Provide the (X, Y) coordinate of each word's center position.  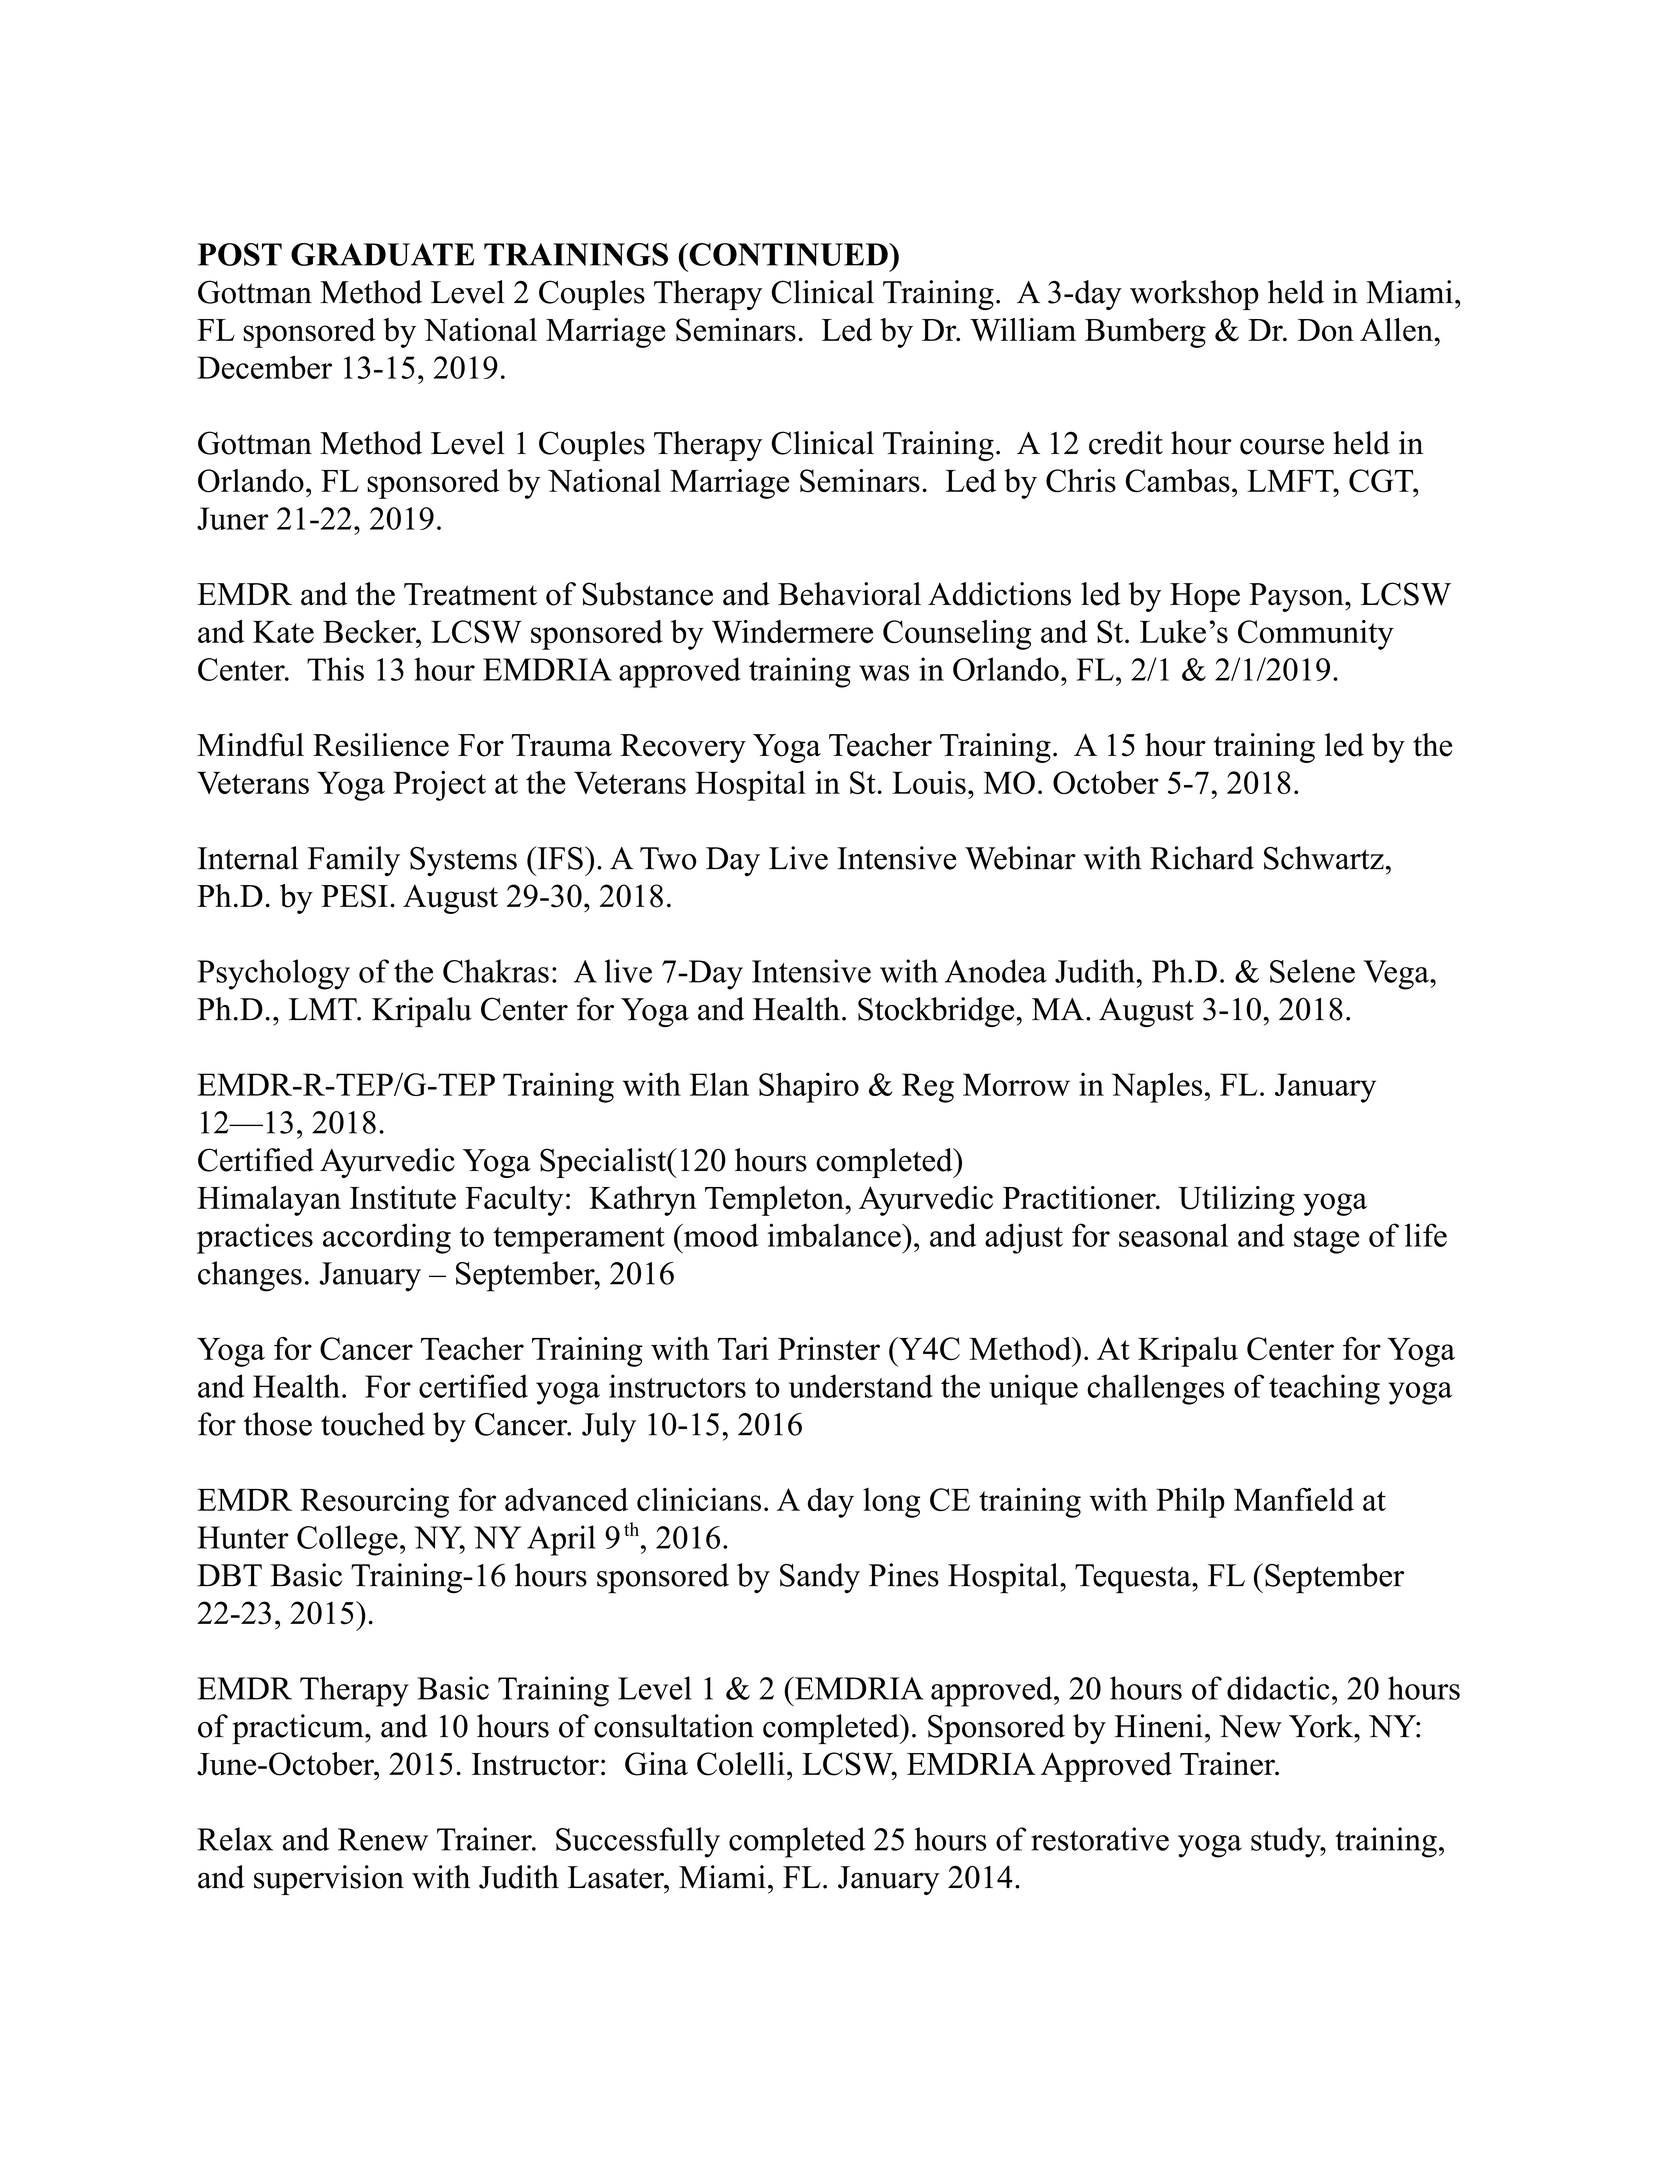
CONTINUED (788, 254)
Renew (383, 1839)
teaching (1324, 1389)
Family (354, 861)
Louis (929, 782)
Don (1326, 330)
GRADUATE (382, 254)
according (387, 1238)
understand (861, 1386)
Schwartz (1324, 858)
